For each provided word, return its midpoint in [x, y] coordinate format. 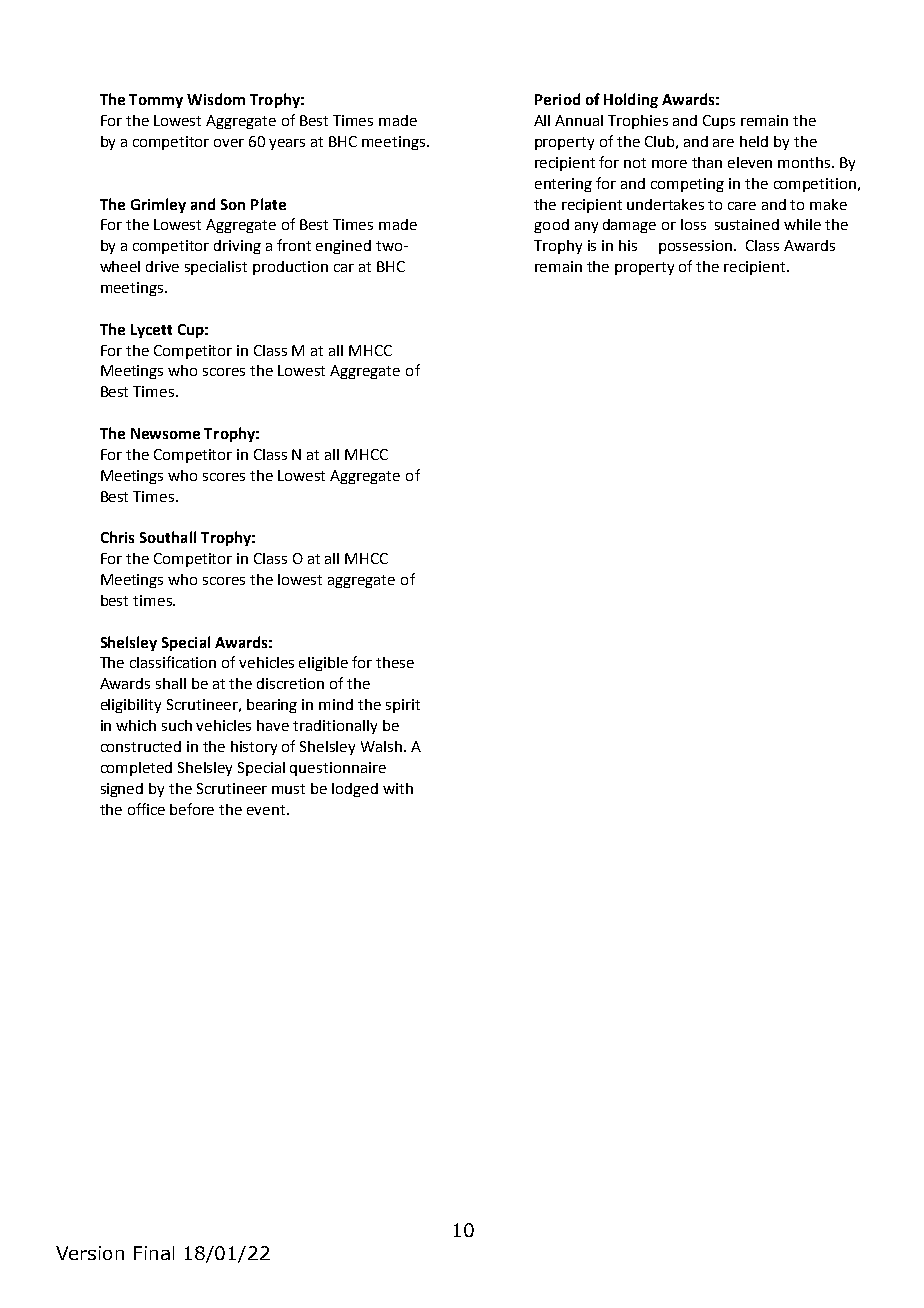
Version [90, 1253]
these [395, 662]
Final [154, 1253]
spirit [403, 706]
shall [171, 683]
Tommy [156, 101]
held [754, 141]
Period [557, 99]
